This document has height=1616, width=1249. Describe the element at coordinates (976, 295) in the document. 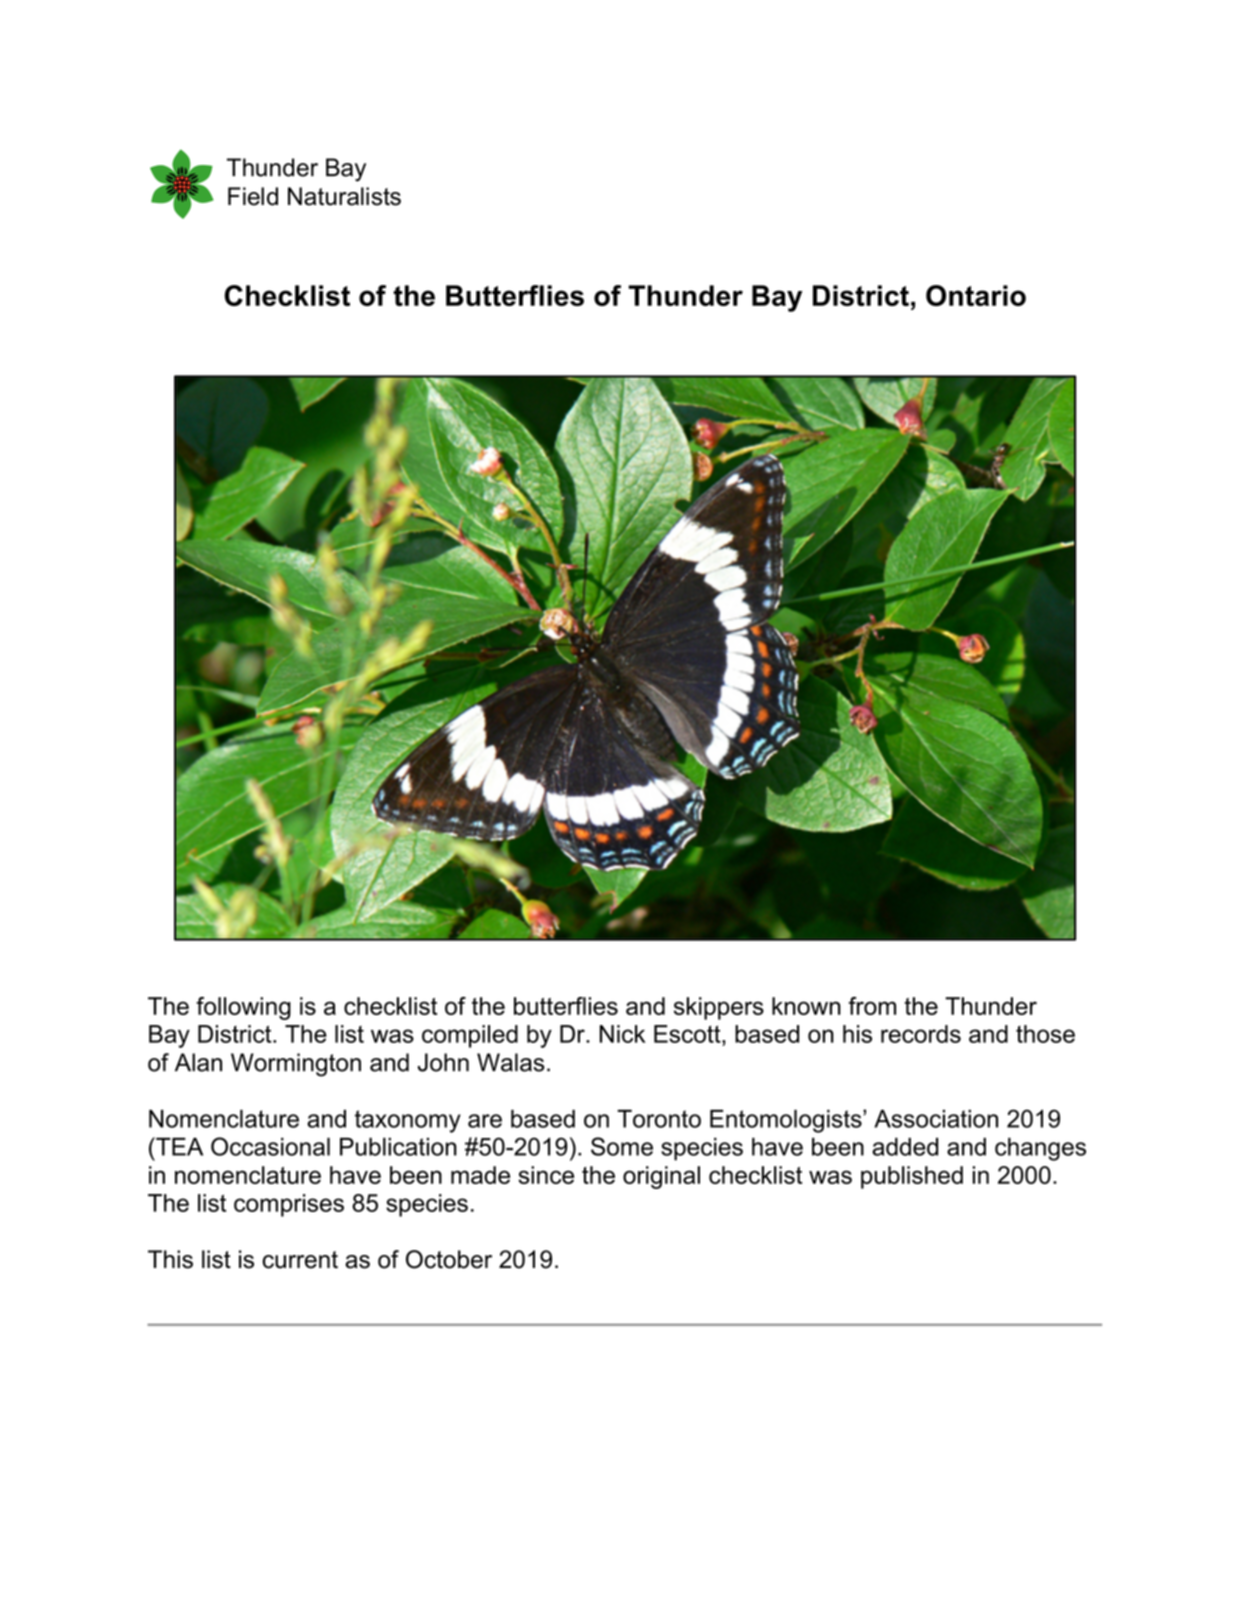

I see `Ontario` at that location.
